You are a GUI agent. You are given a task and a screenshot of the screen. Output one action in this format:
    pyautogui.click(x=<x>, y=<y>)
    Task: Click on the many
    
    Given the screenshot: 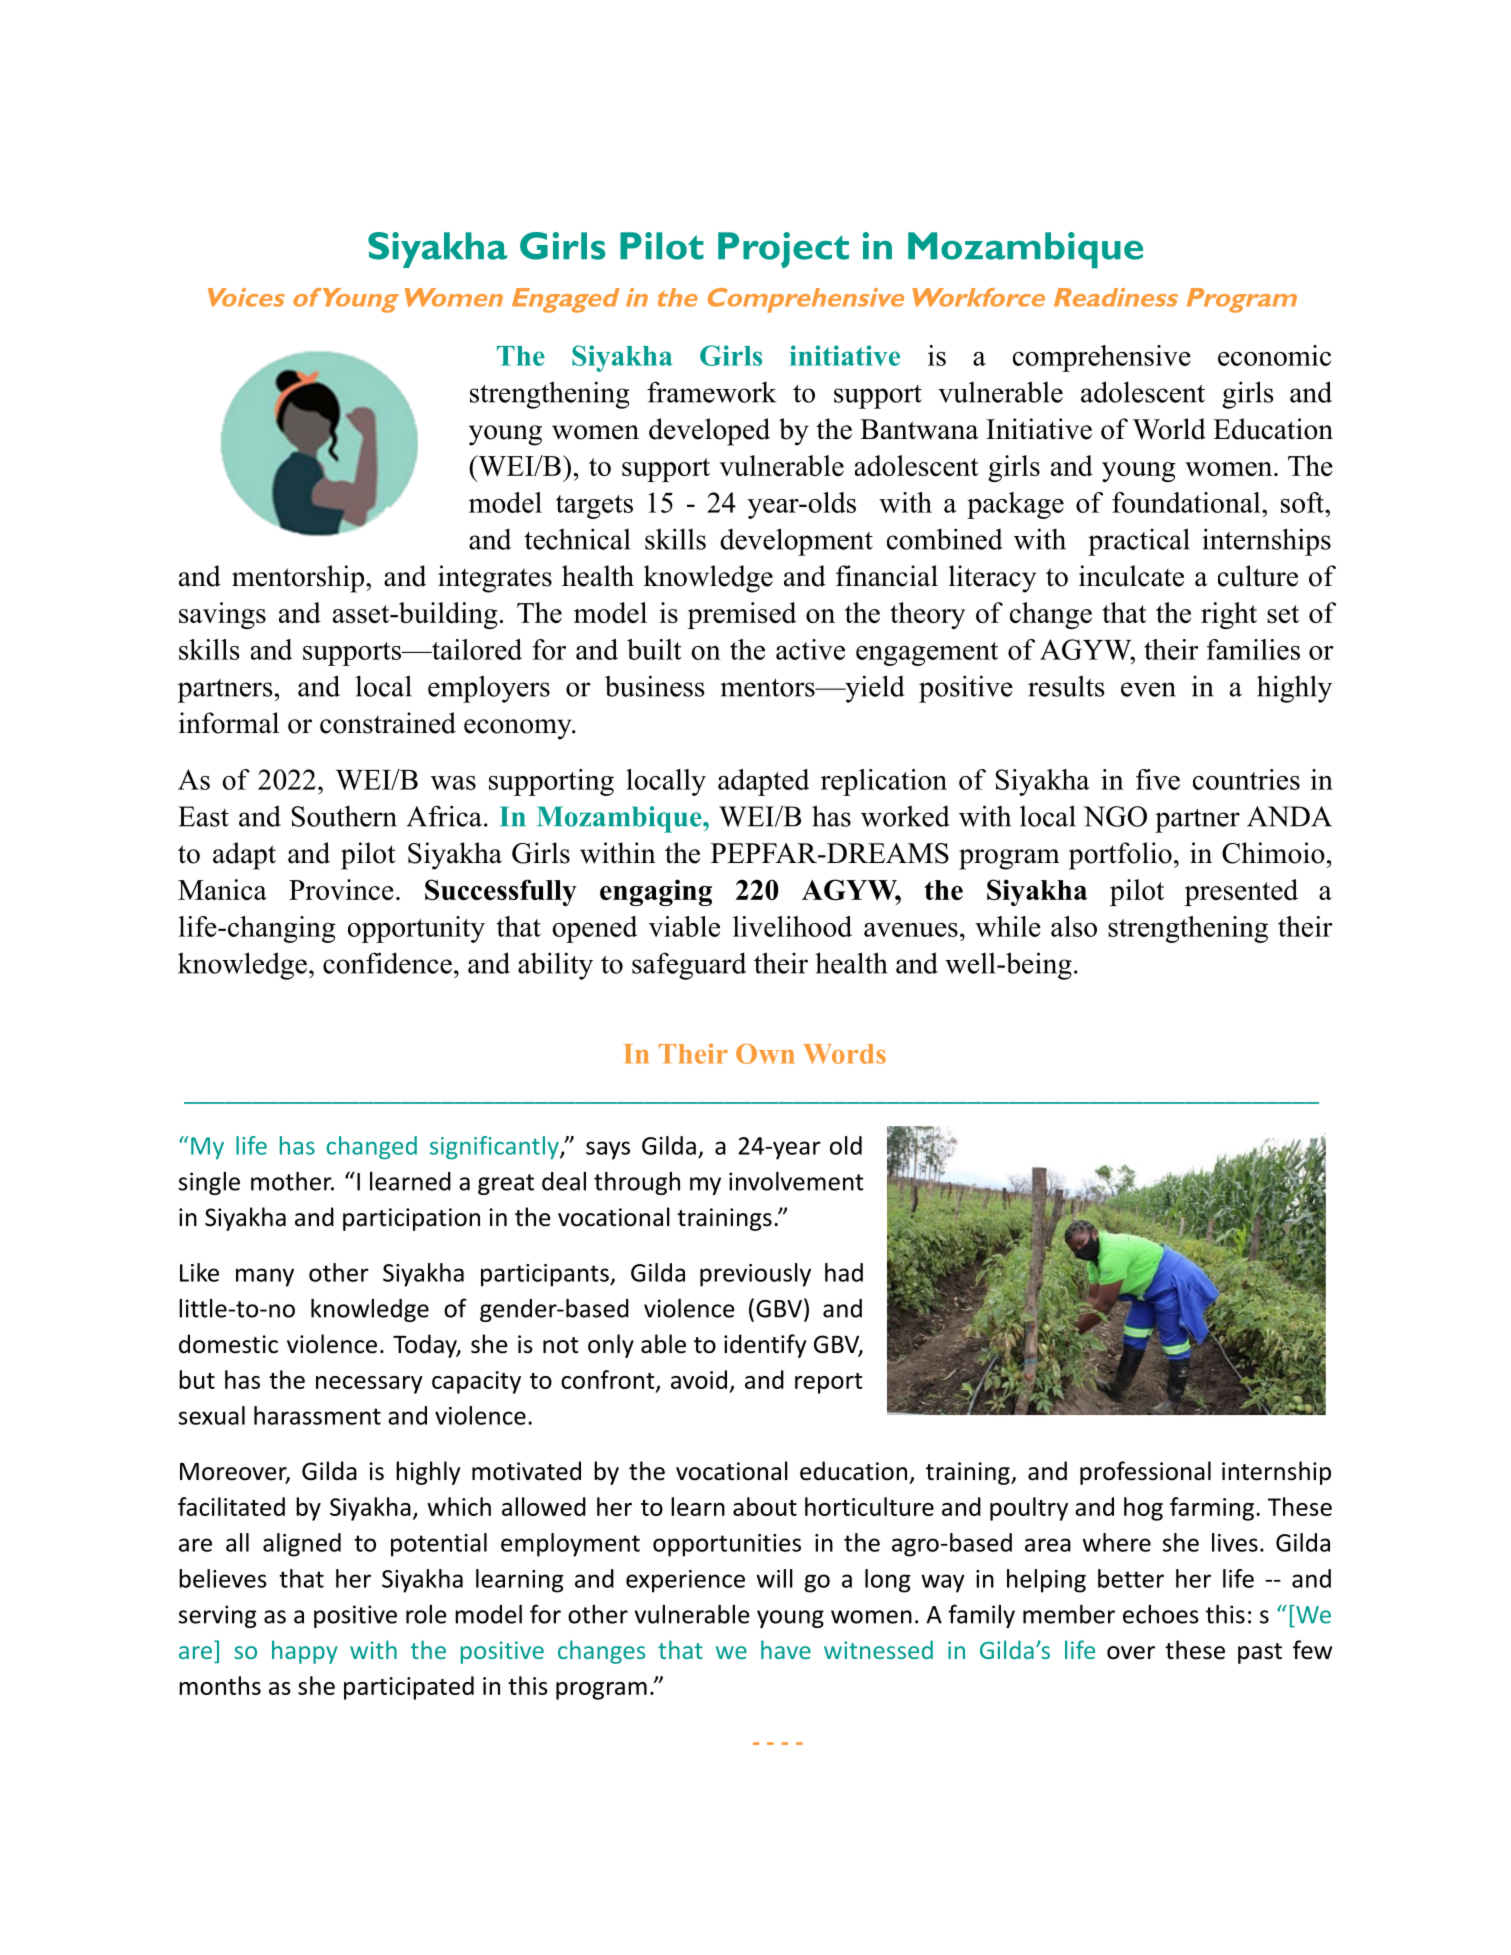 What is the action you would take?
    pyautogui.click(x=265, y=1277)
